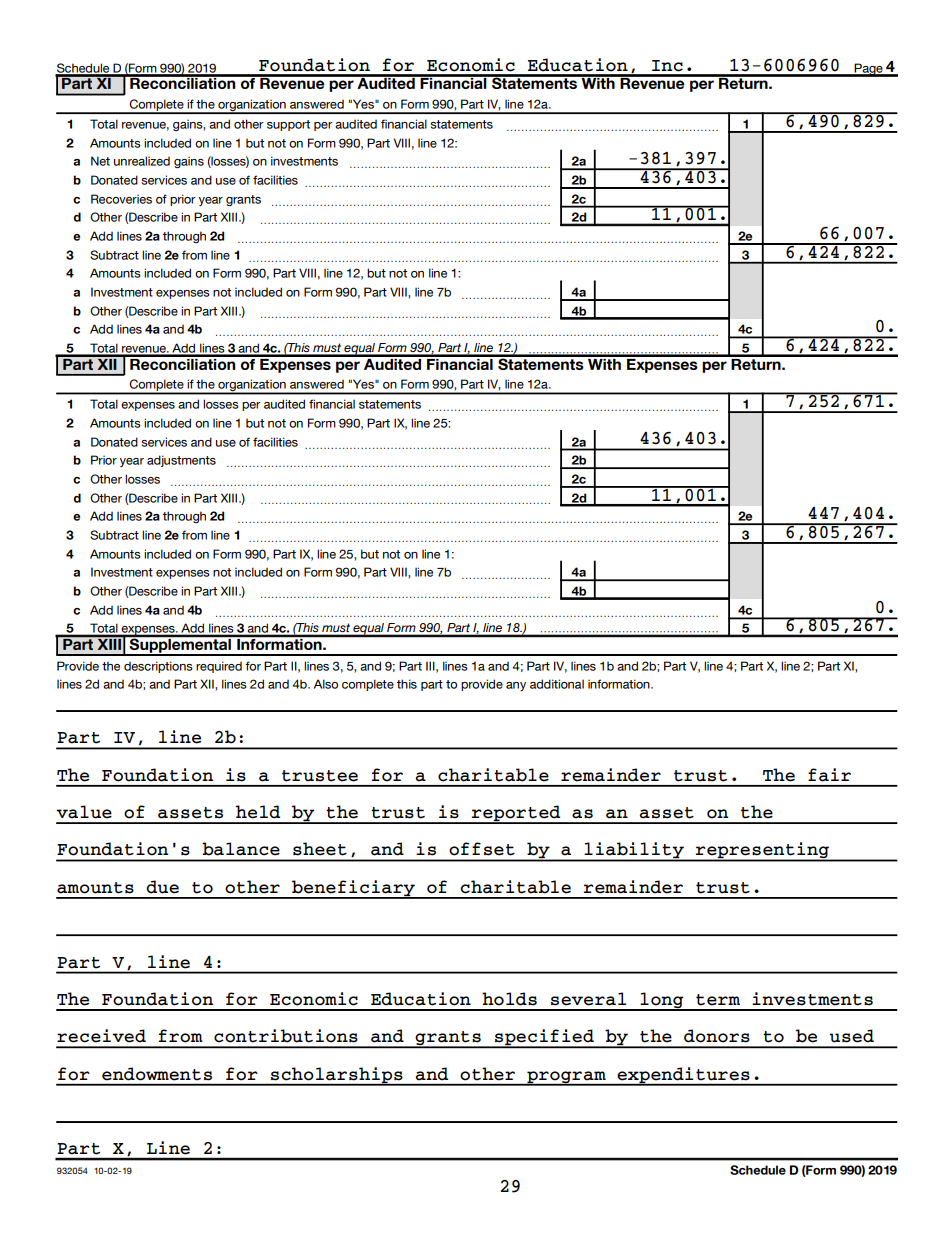 This screenshot has height=1233, width=952. What do you see at coordinates (516, 814) in the screenshot?
I see `reported` at bounding box center [516, 814].
